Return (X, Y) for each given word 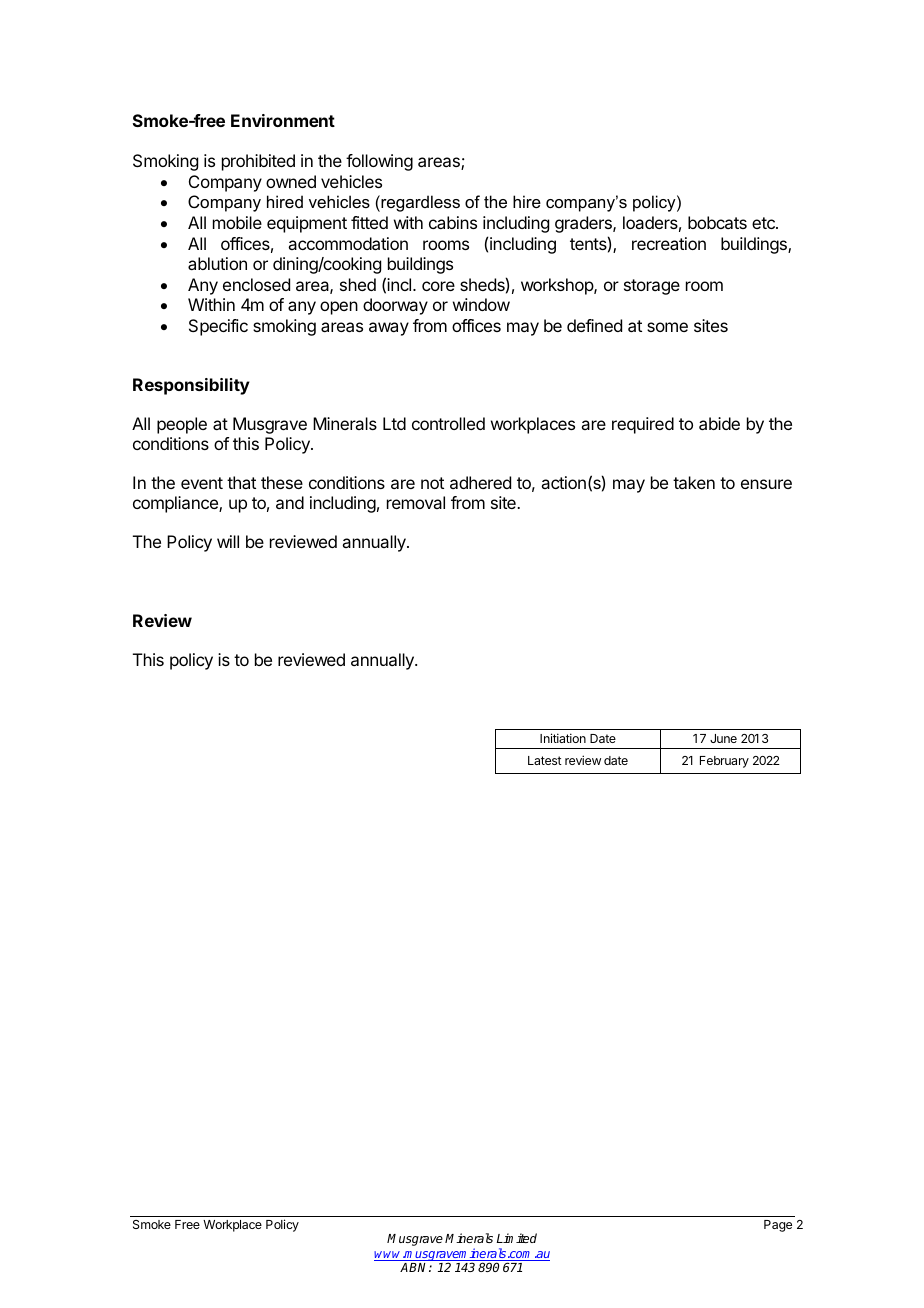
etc (764, 223)
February (724, 762)
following (379, 162)
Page (778, 1226)
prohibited (258, 162)
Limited (517, 1238)
